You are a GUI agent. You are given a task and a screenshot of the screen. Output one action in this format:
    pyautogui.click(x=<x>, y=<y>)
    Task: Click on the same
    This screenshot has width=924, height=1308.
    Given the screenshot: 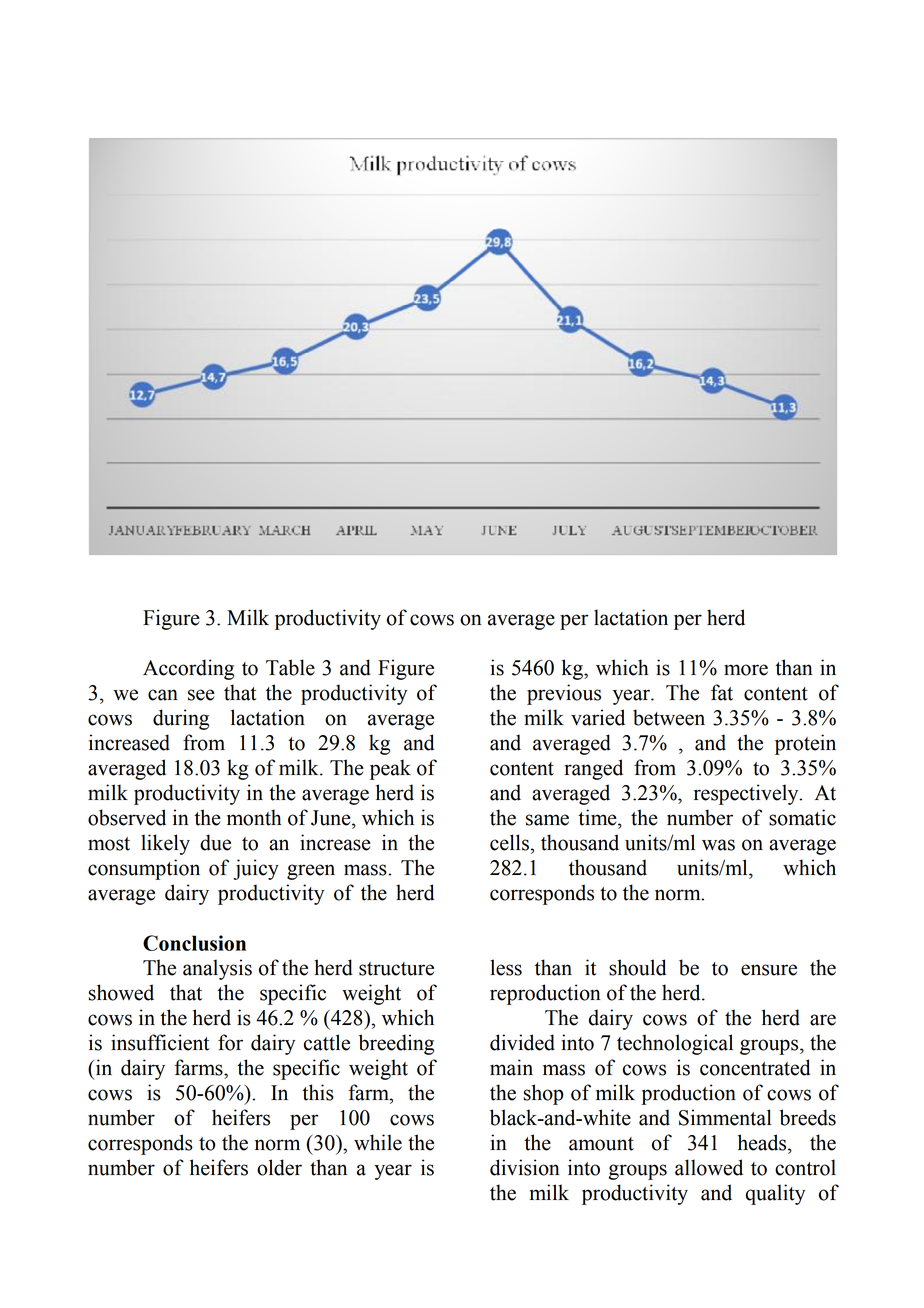 What is the action you would take?
    pyautogui.click(x=547, y=820)
